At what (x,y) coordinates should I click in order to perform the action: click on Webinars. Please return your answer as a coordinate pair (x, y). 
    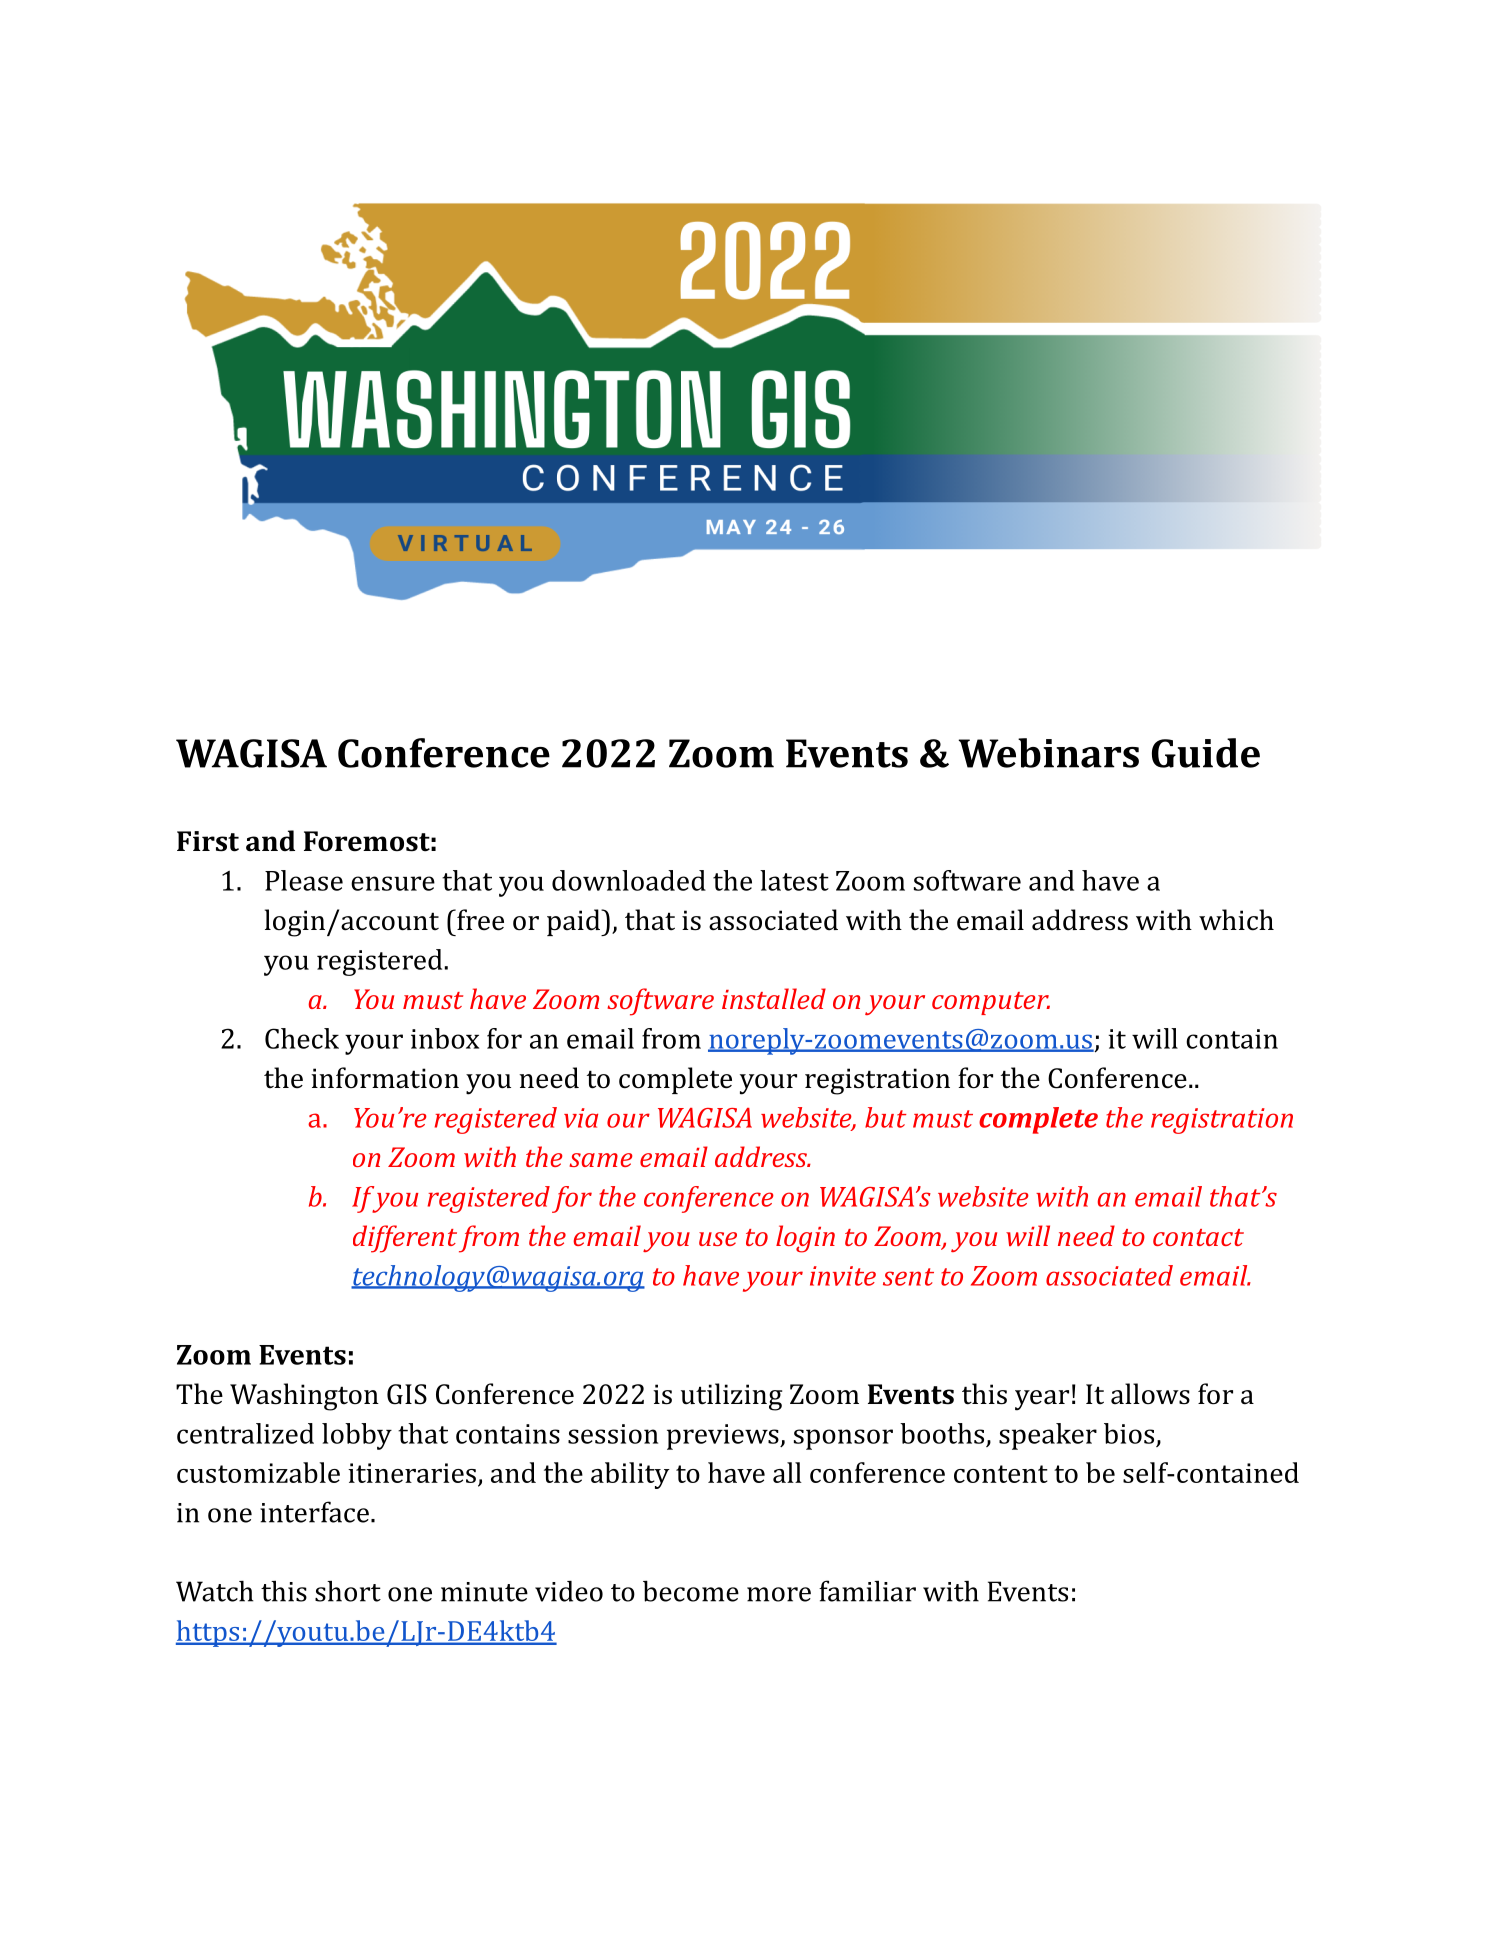
    Looking at the image, I should click on (1048, 753).
